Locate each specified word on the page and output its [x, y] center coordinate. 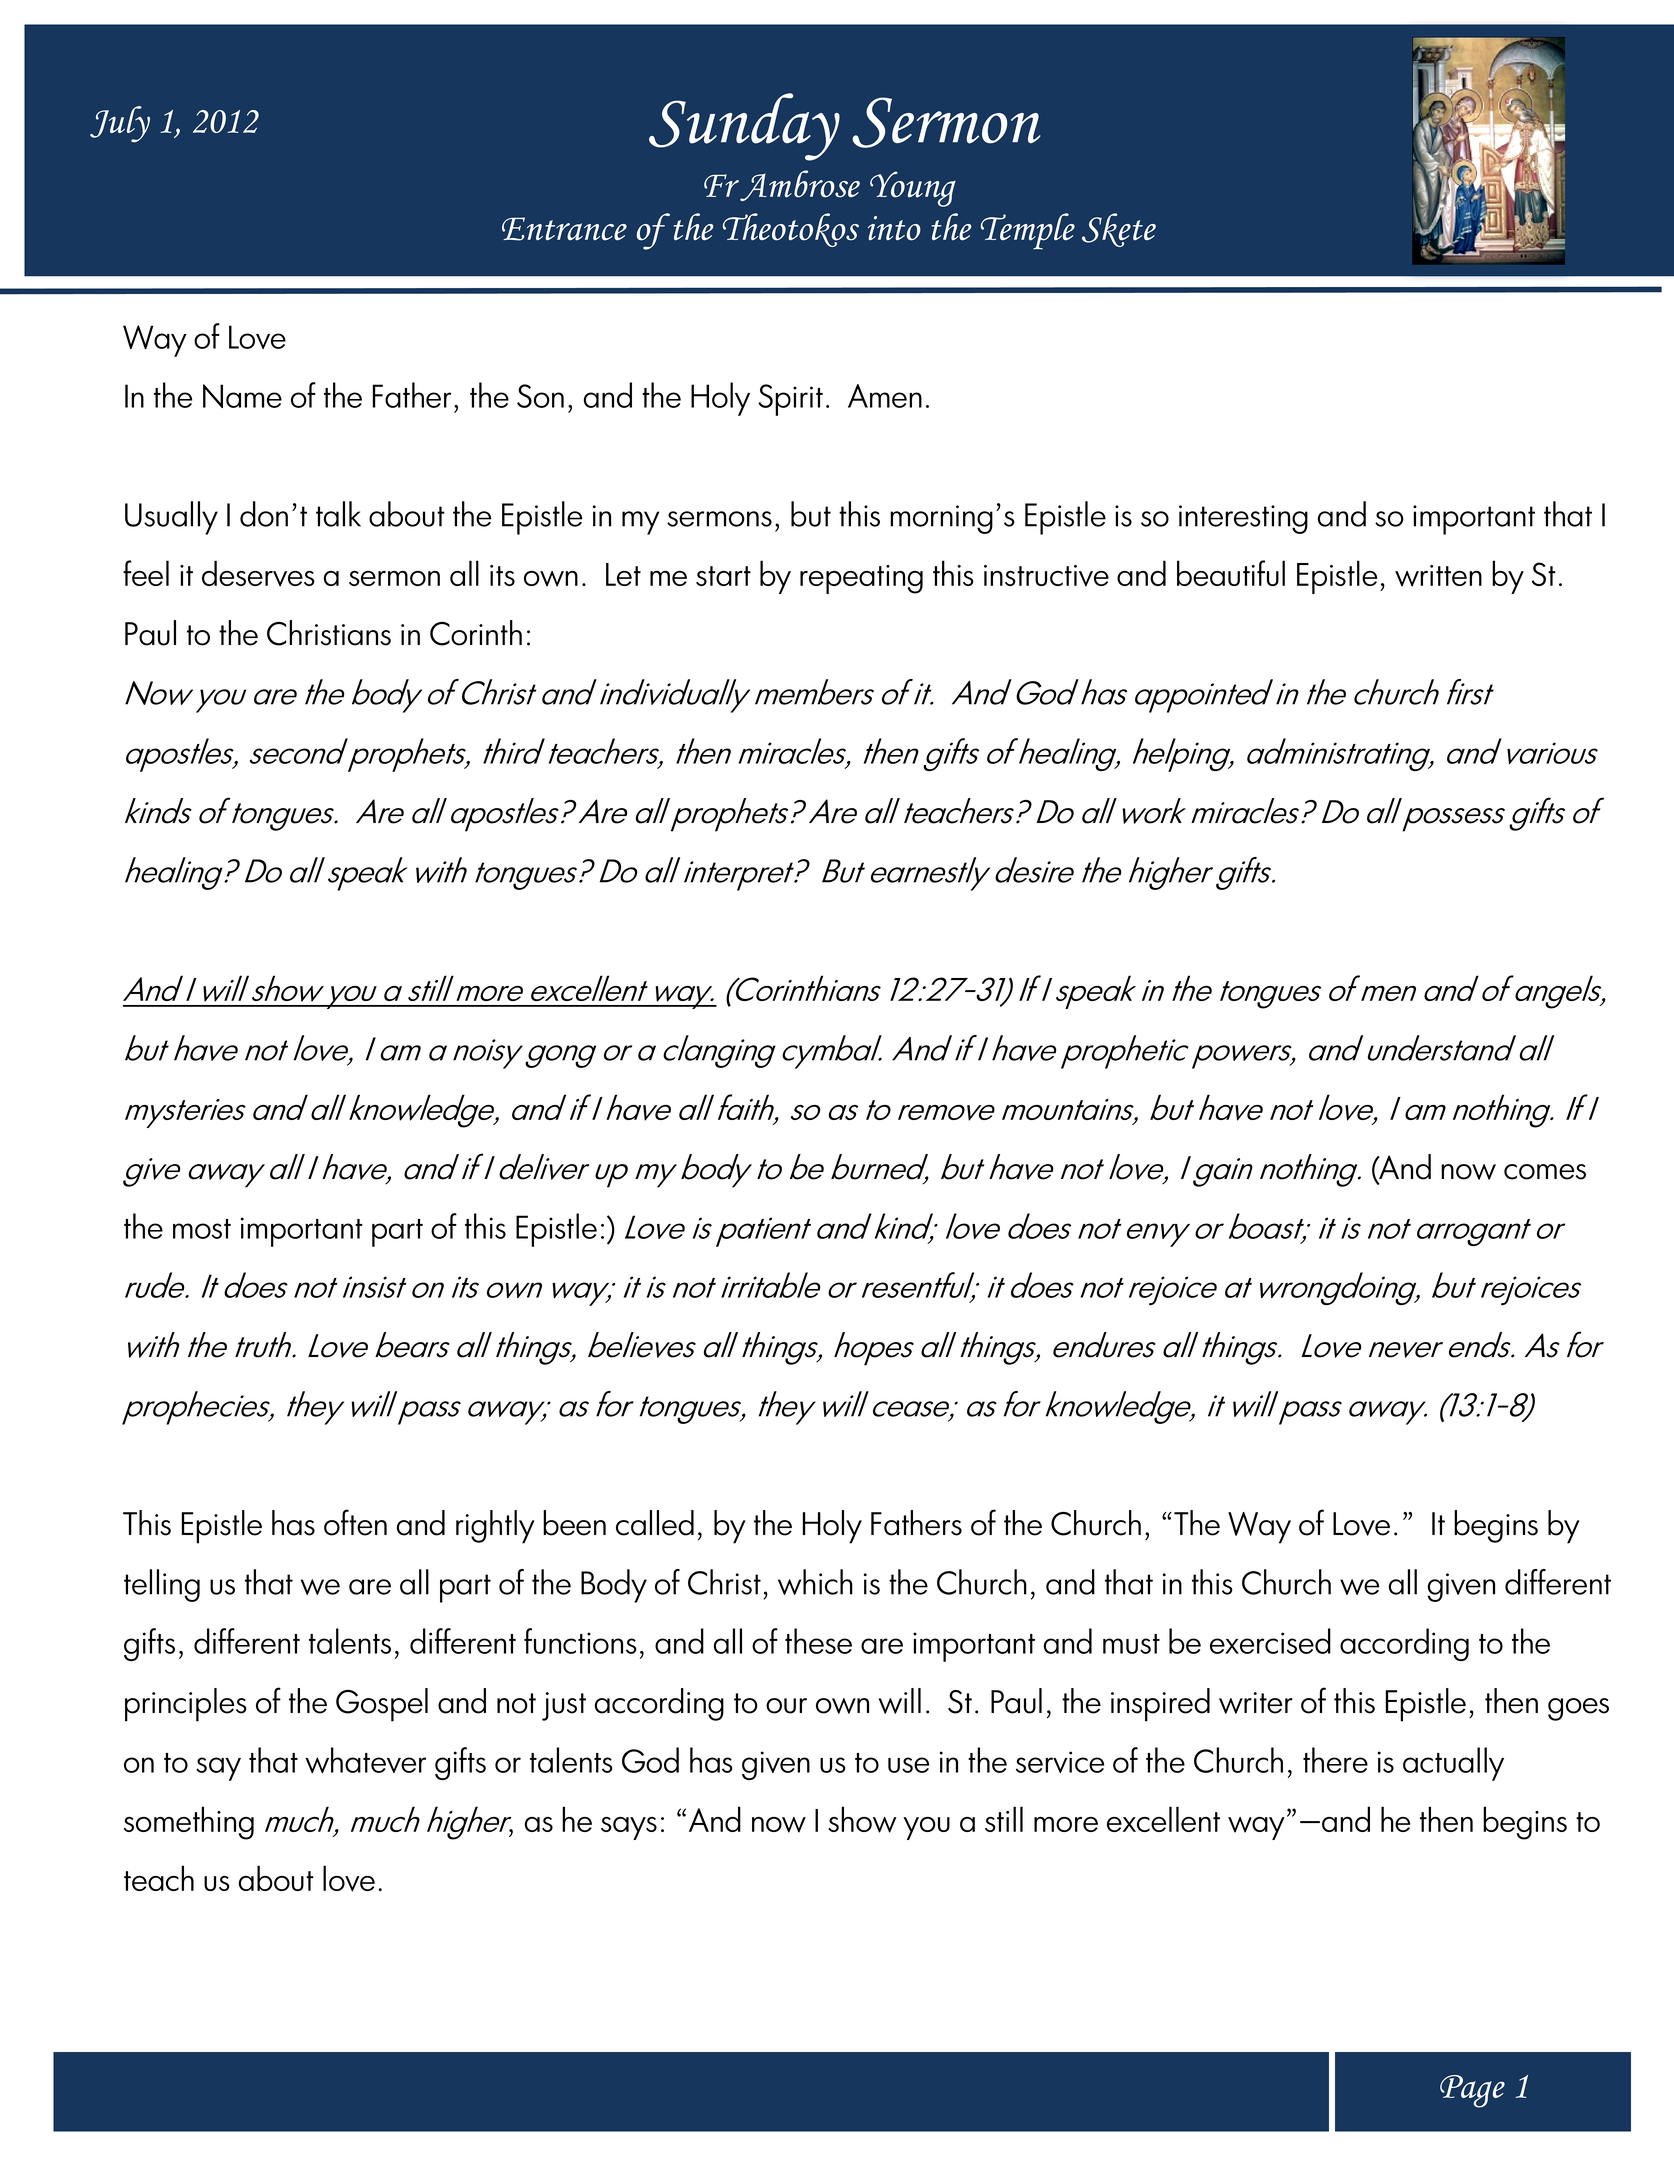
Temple [1028, 231]
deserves [258, 573]
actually [1453, 1764]
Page [1472, 2091]
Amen [885, 396]
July [120, 124]
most [202, 1229]
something [189, 1823]
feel [146, 573]
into [894, 228]
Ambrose [799, 185]
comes [1545, 1172]
